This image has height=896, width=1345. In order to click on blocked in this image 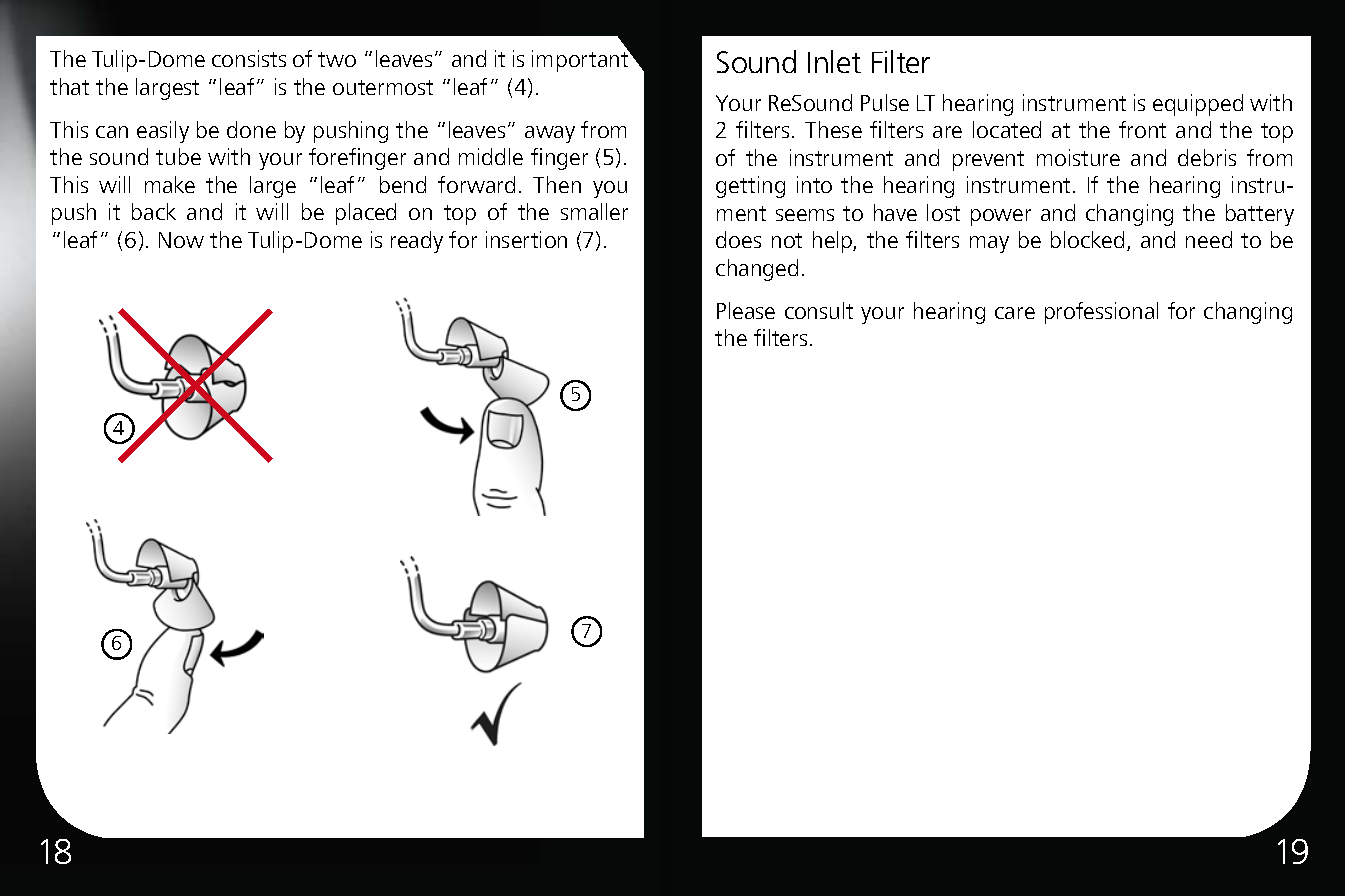, I will do `click(1087, 239)`.
